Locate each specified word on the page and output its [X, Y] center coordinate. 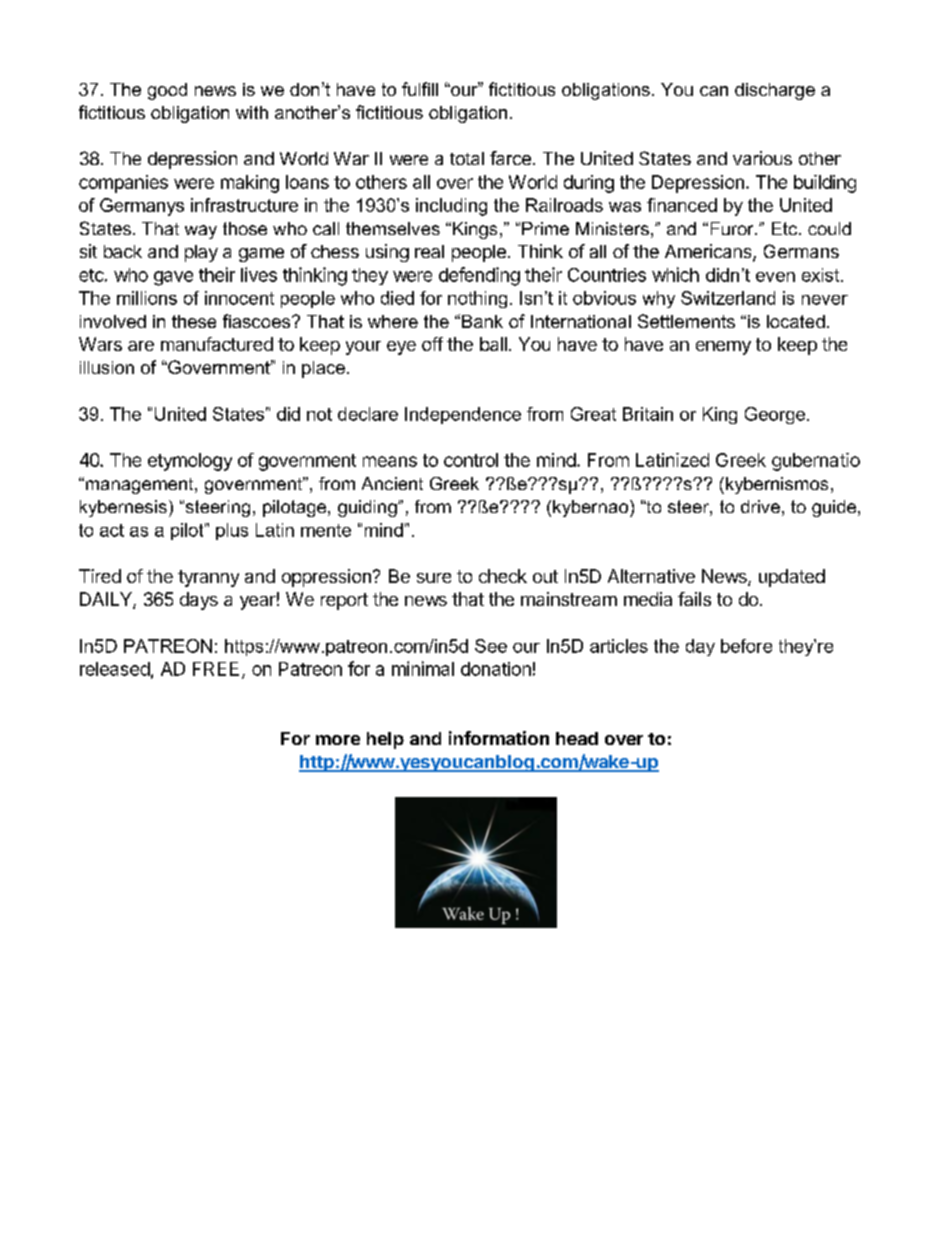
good [167, 91]
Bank [482, 321]
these [194, 321]
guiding [368, 508]
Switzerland [728, 298]
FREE [216, 669]
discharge [775, 91]
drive [760, 506]
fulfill [420, 89]
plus [232, 531]
